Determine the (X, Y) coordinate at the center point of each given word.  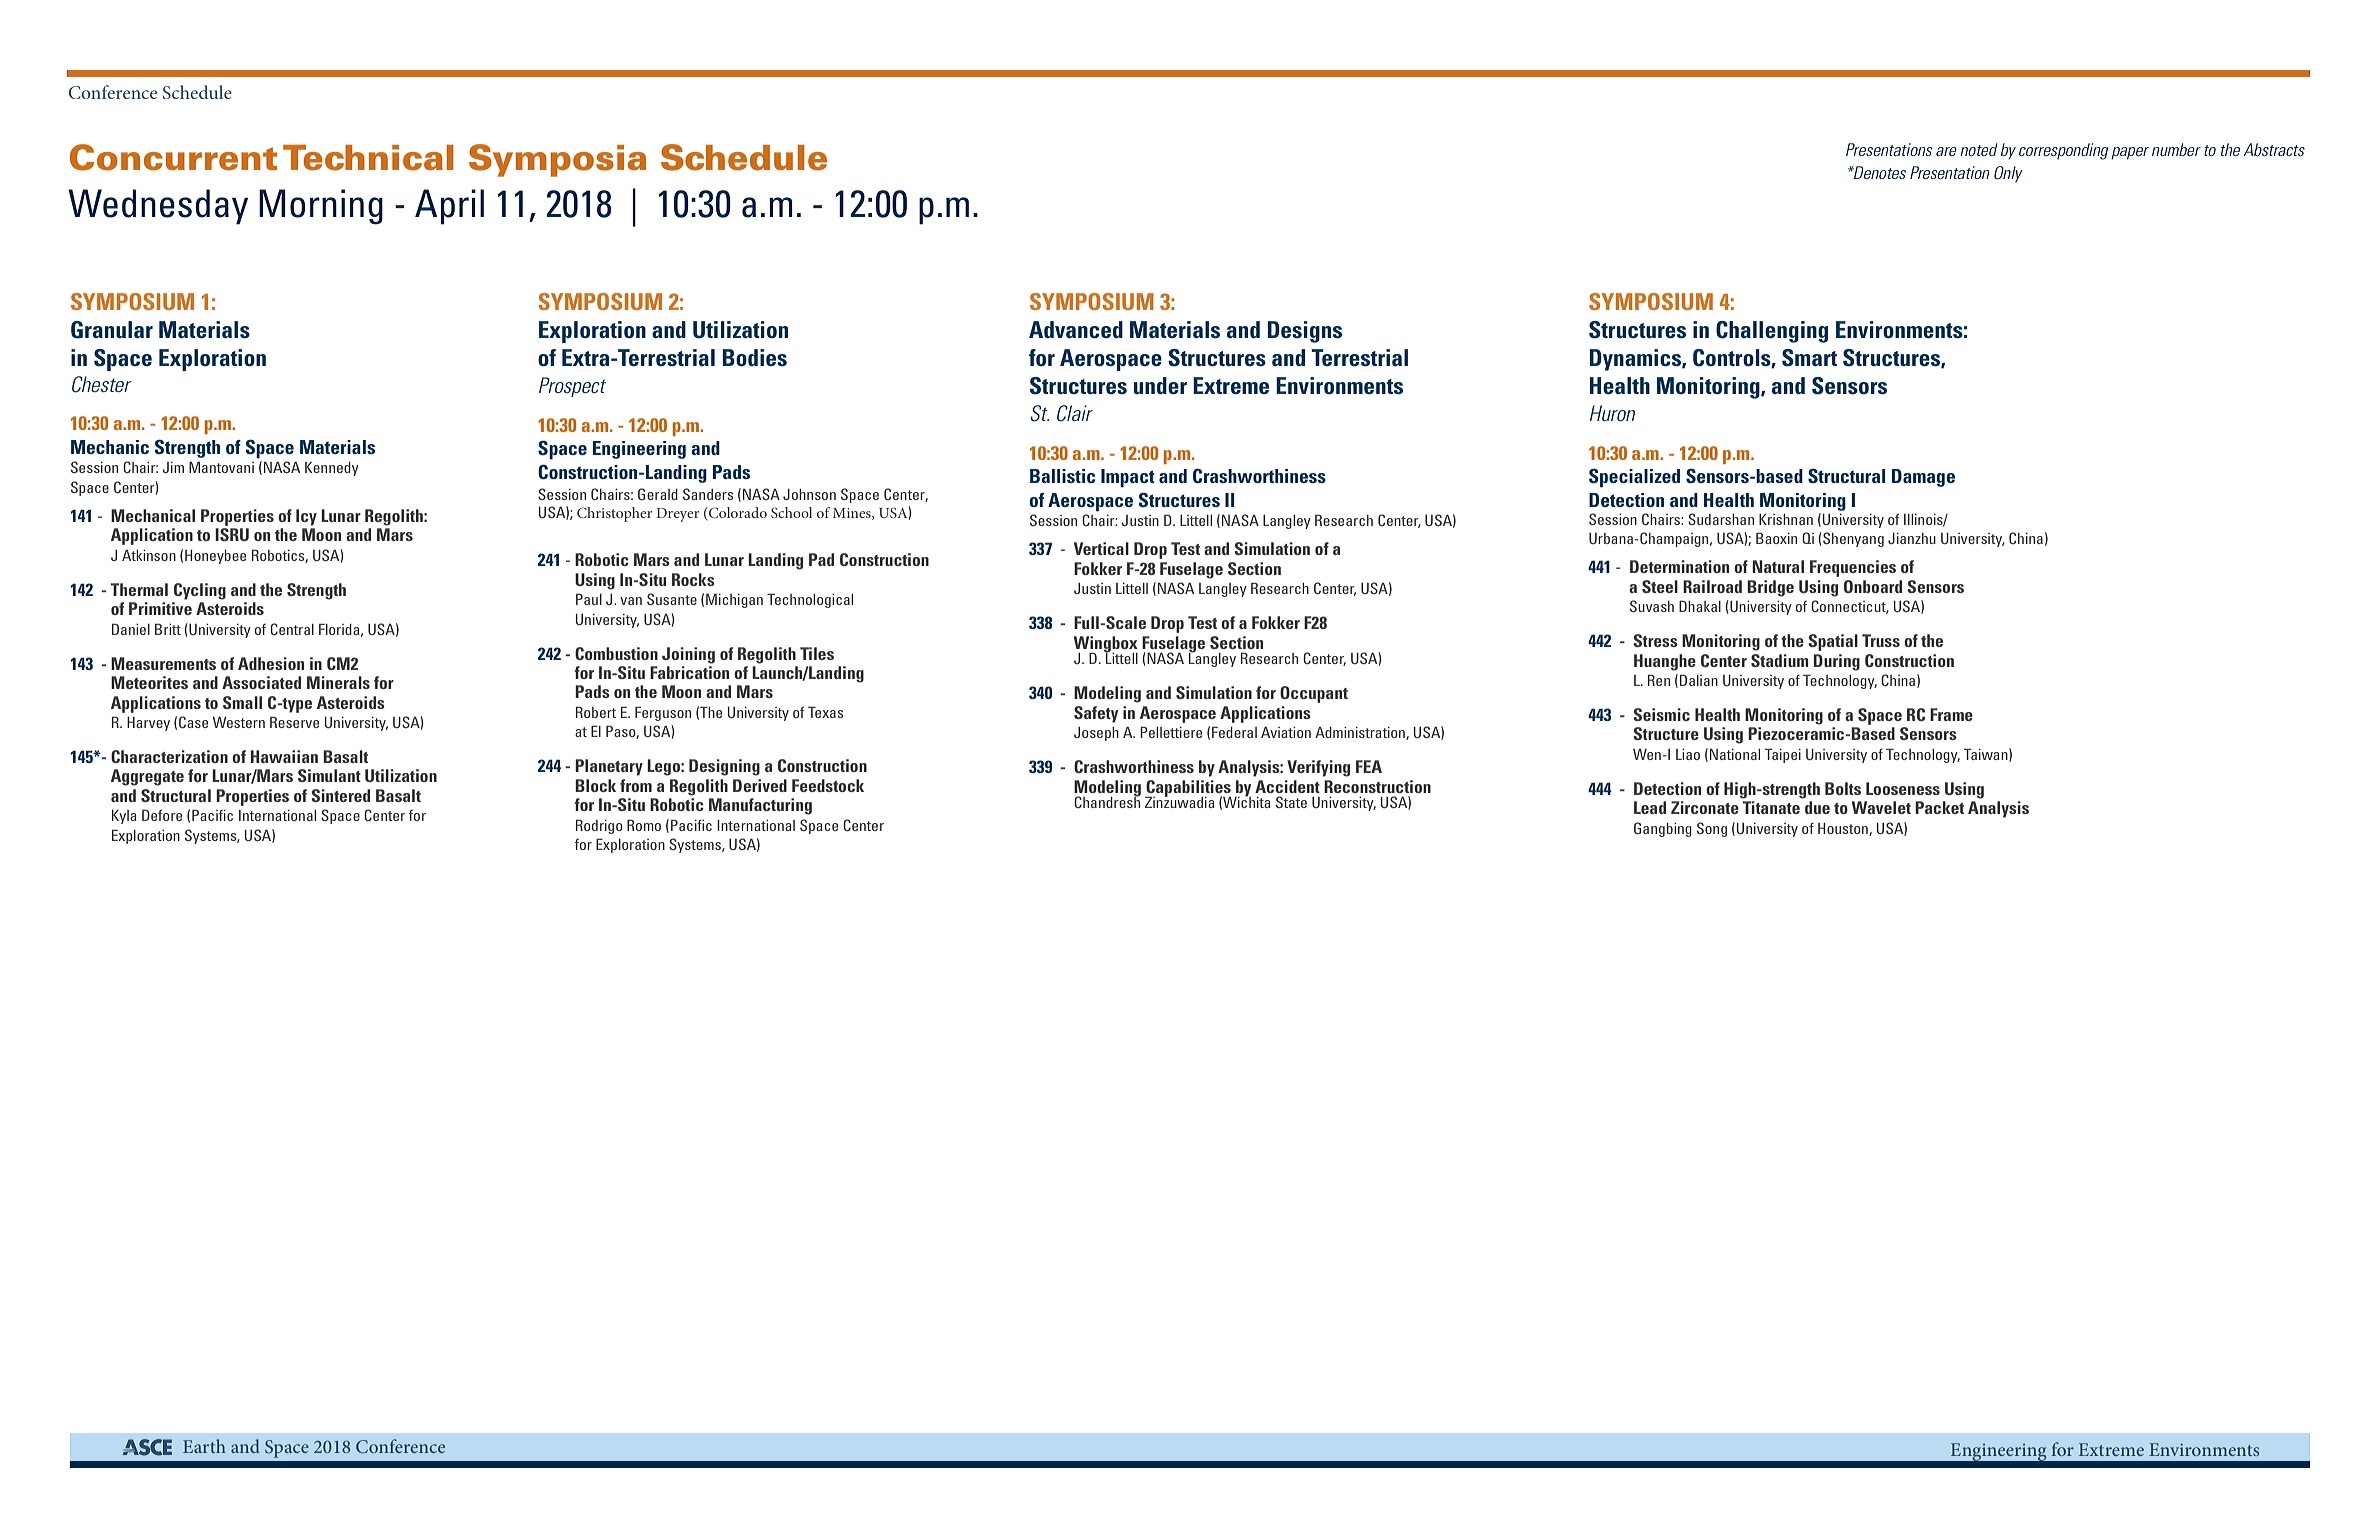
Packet (1939, 807)
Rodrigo (599, 826)
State (1291, 802)
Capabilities (1188, 789)
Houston (1844, 829)
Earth (204, 1446)
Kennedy (332, 469)
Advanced (1076, 330)
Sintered (340, 795)
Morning (321, 207)
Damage (1923, 478)
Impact (1128, 478)
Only (2008, 174)
